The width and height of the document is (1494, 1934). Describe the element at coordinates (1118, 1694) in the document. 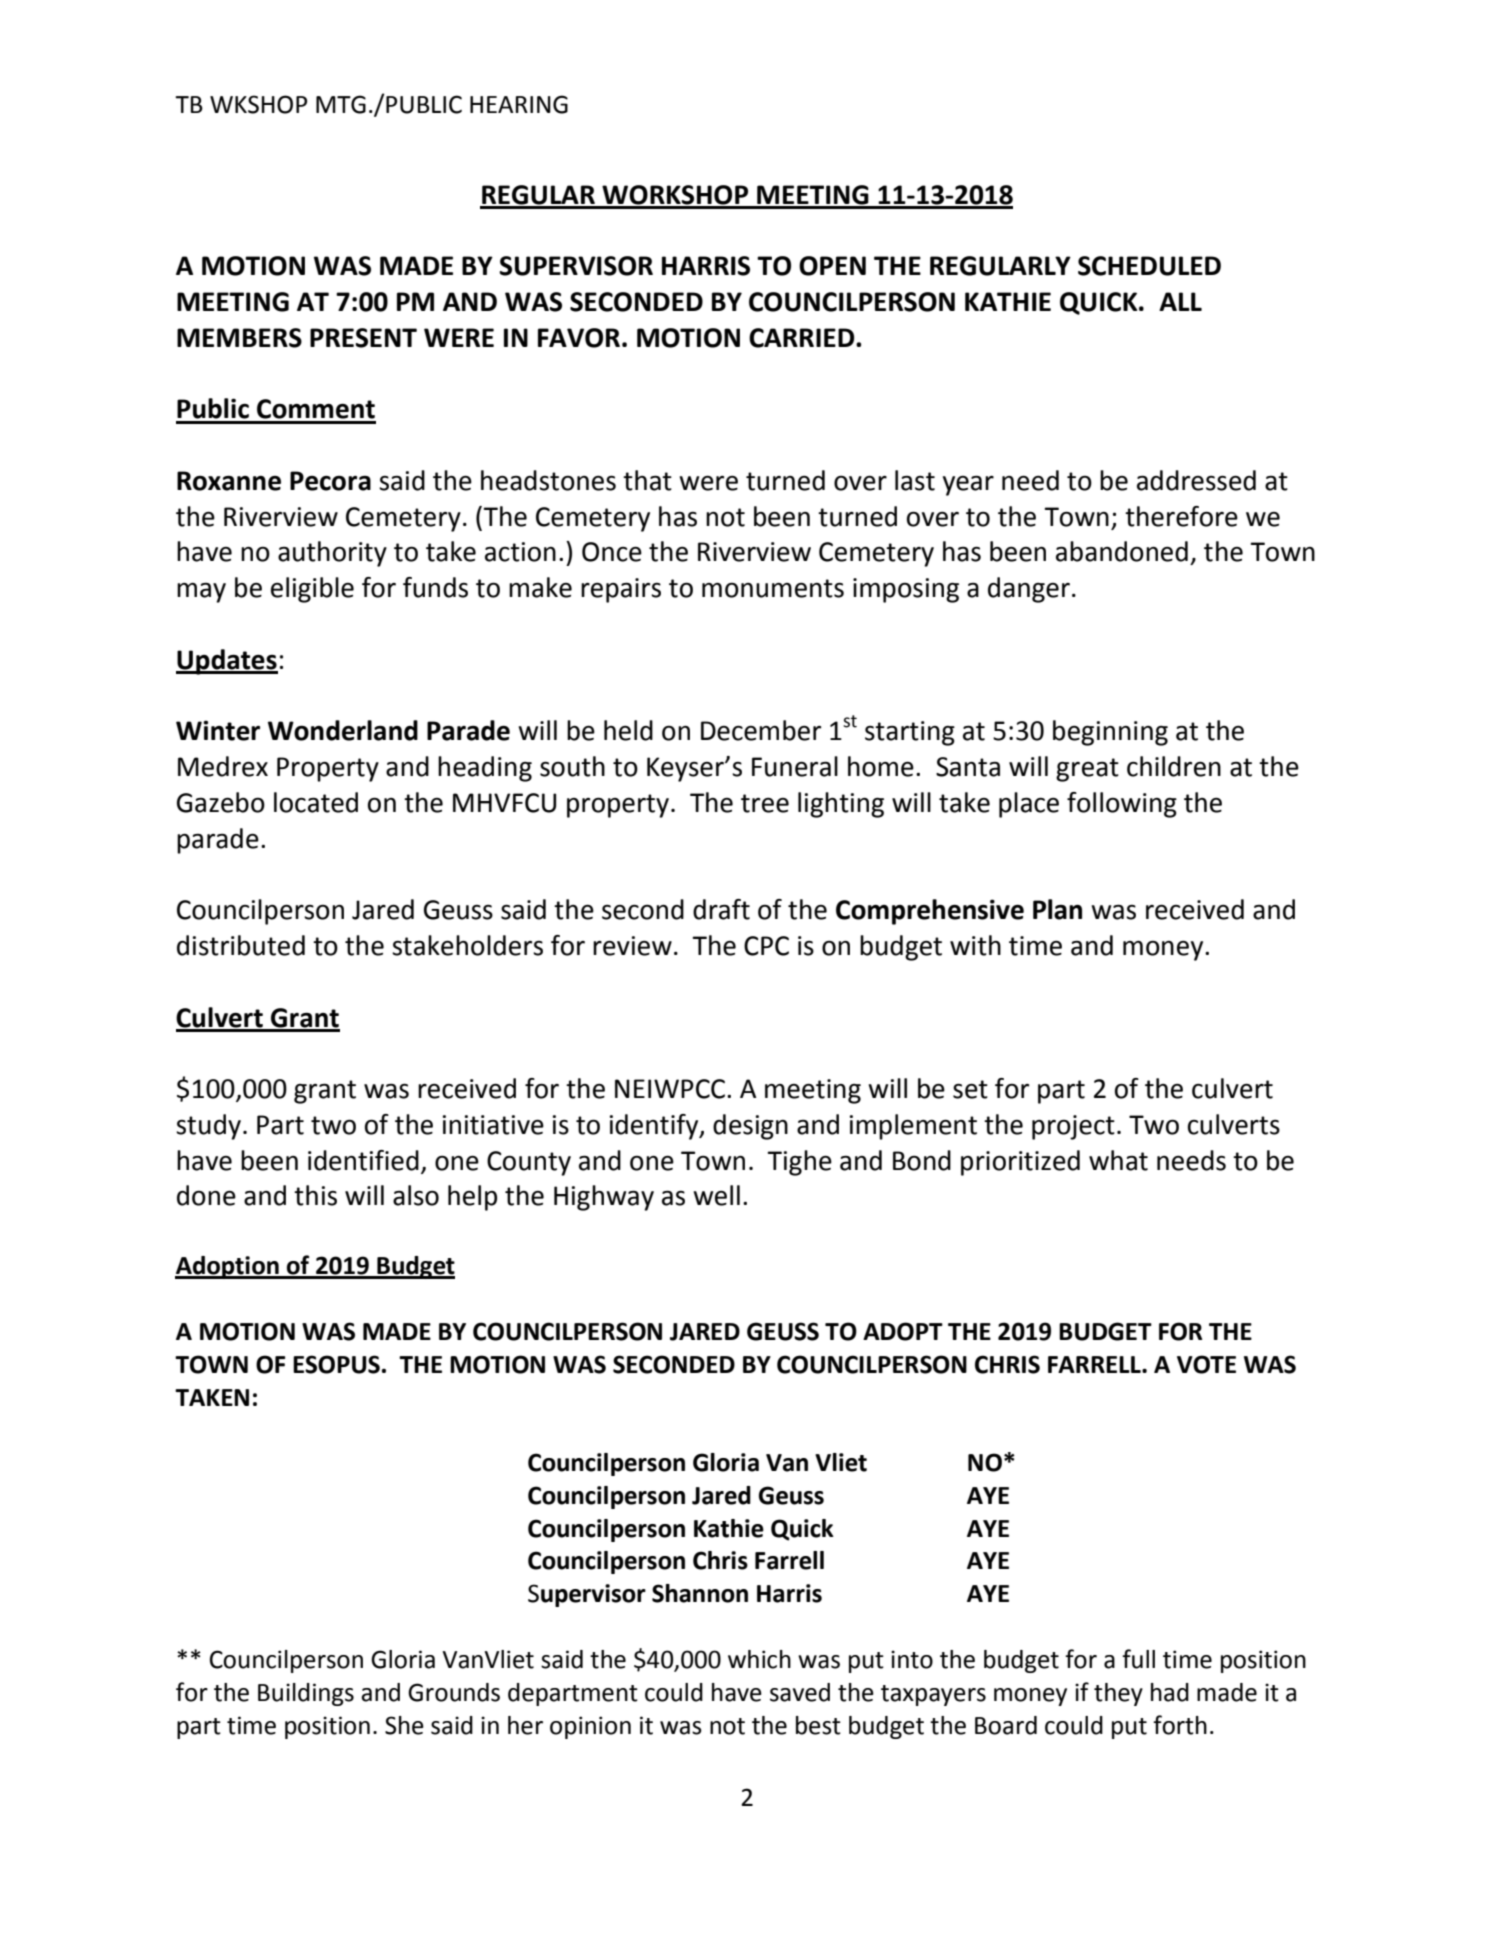

I see `they` at that location.
